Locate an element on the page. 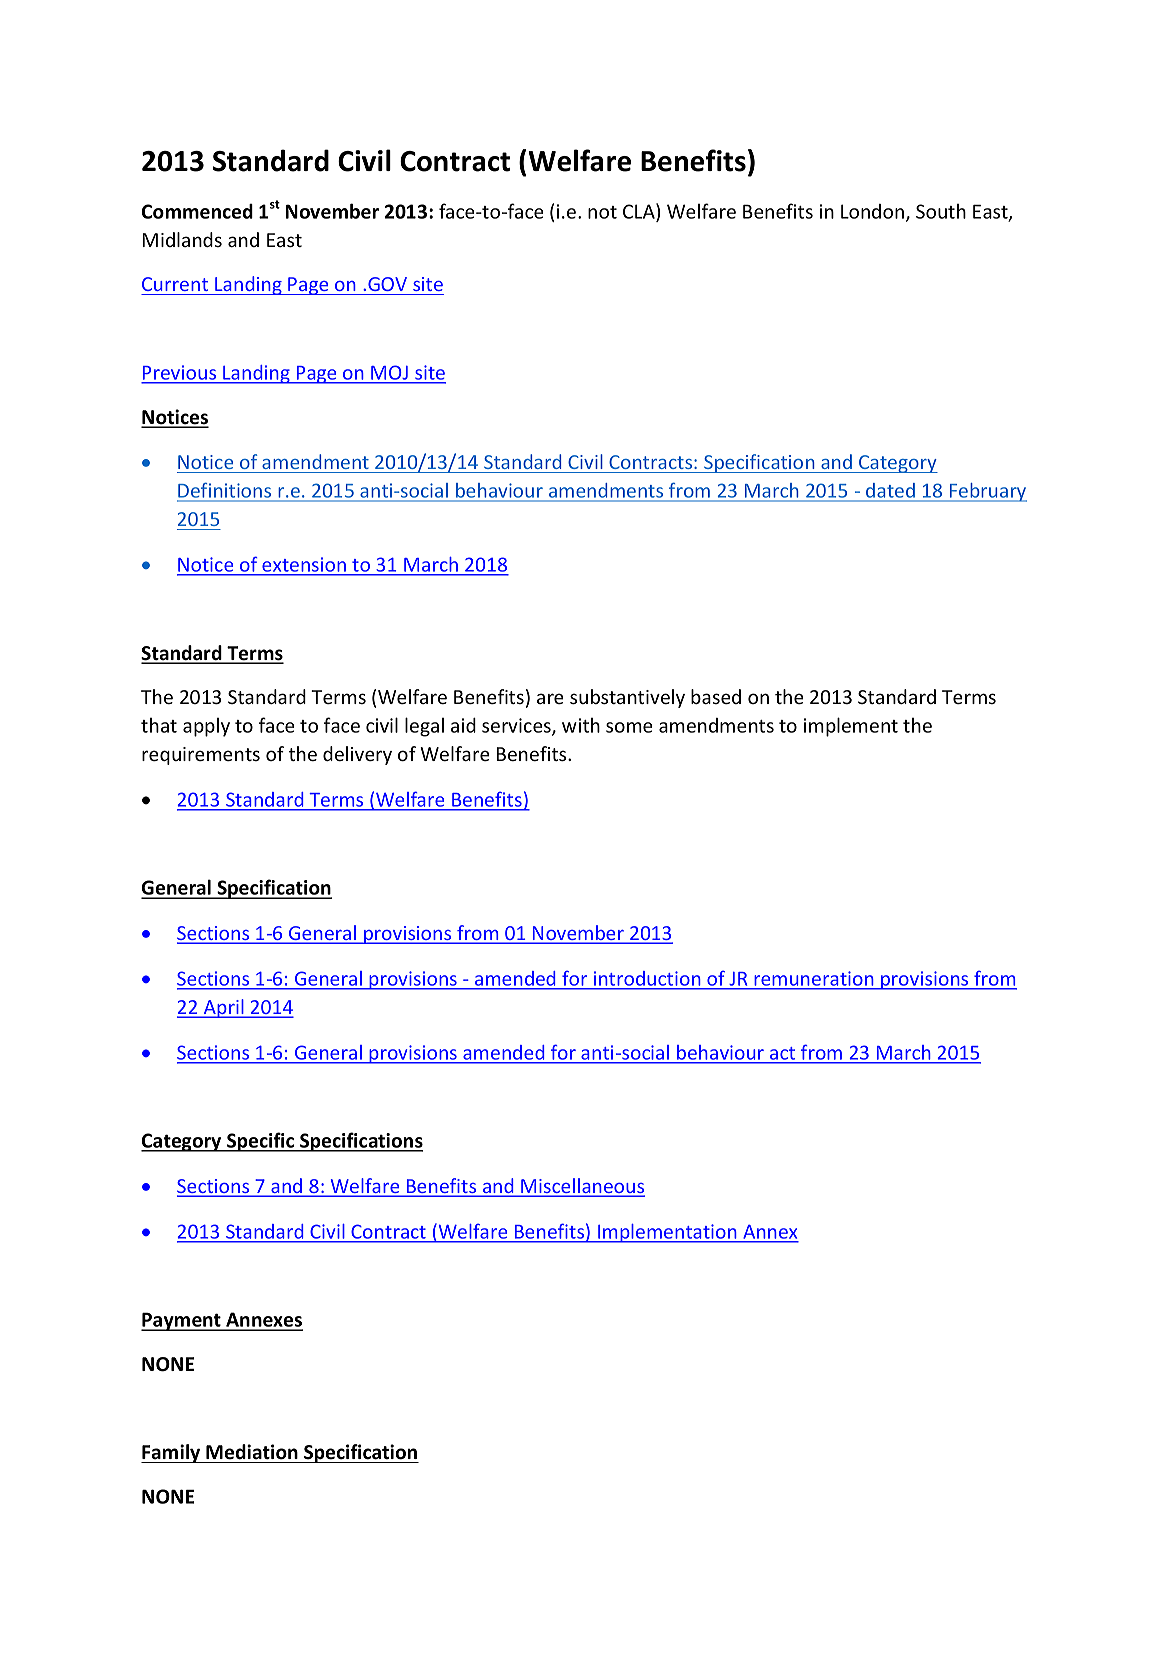 Image resolution: width=1169 pixels, height=1654 pixels. Mediation is located at coordinates (252, 1452).
